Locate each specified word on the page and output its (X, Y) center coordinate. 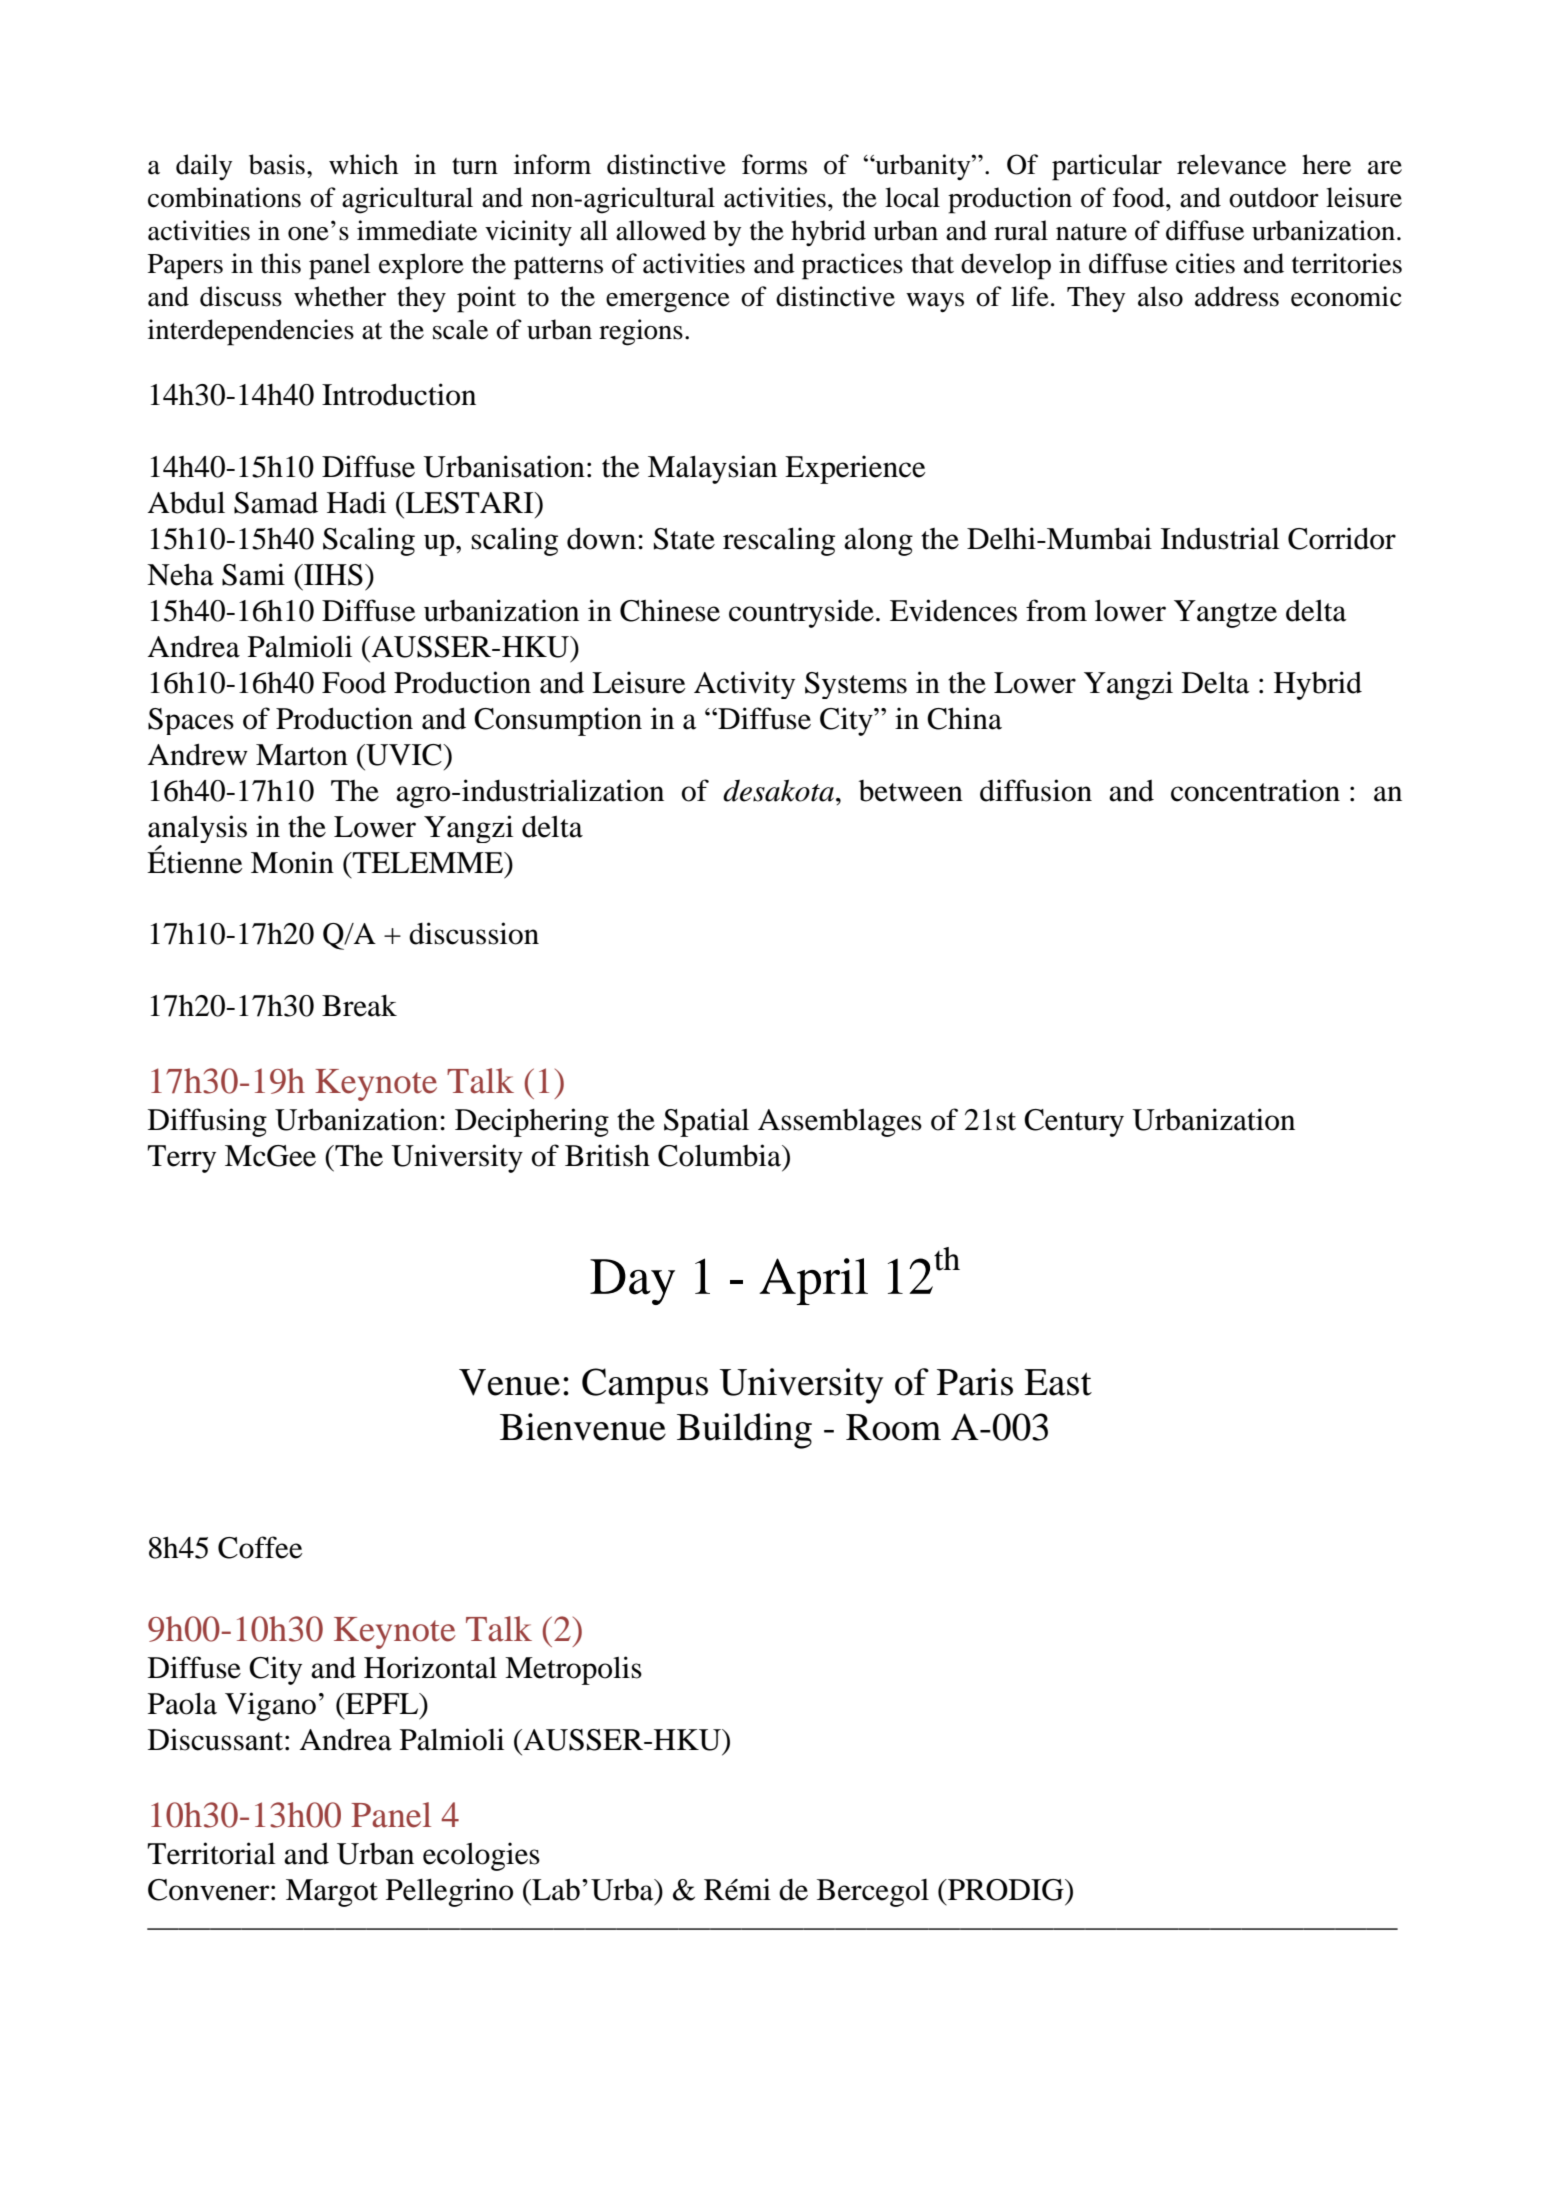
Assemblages (840, 1122)
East (1058, 1382)
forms (774, 164)
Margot (332, 1893)
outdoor (1274, 197)
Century (1074, 1123)
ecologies (481, 1856)
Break (359, 1006)
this (281, 263)
